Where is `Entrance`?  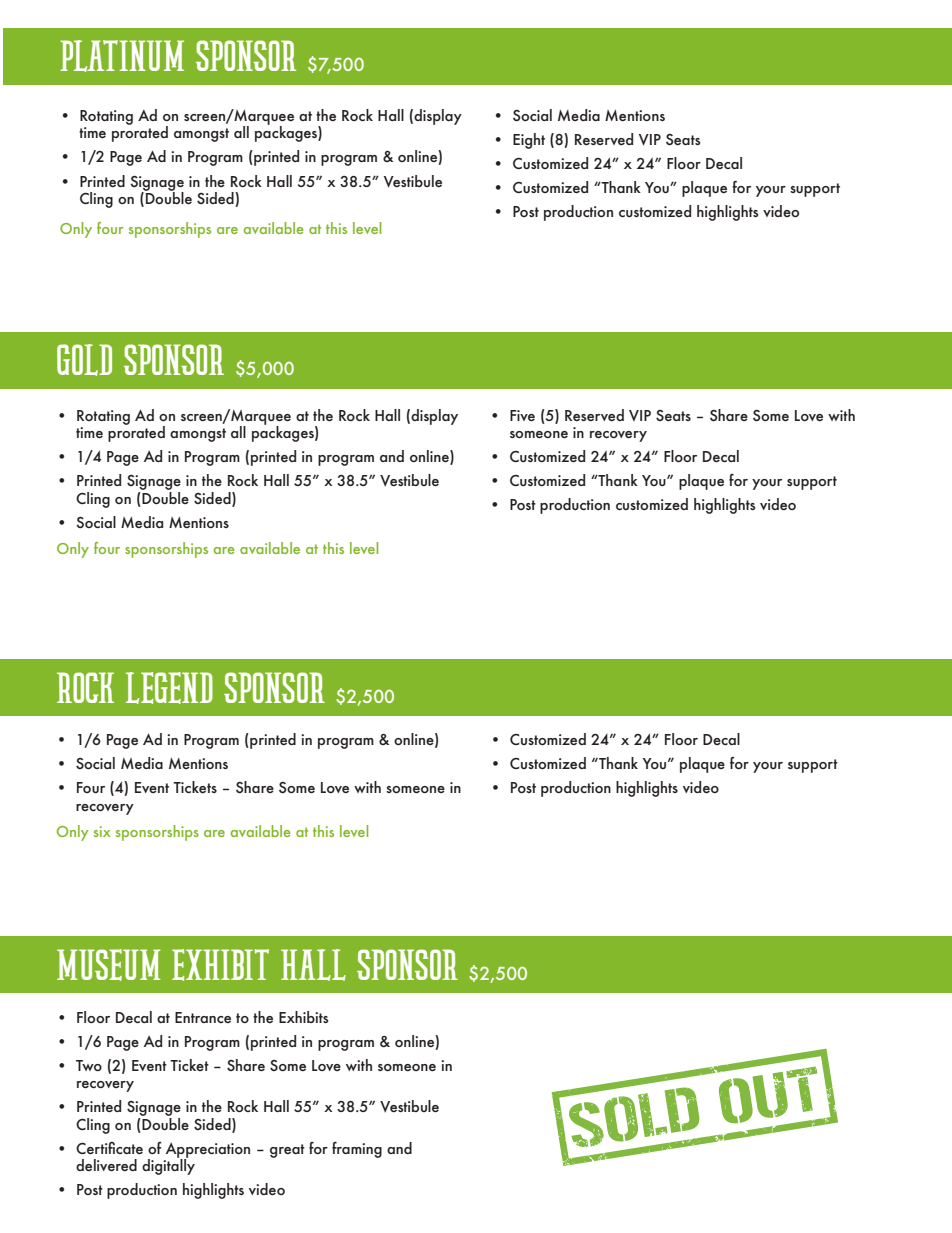 Entrance is located at coordinates (203, 1017).
